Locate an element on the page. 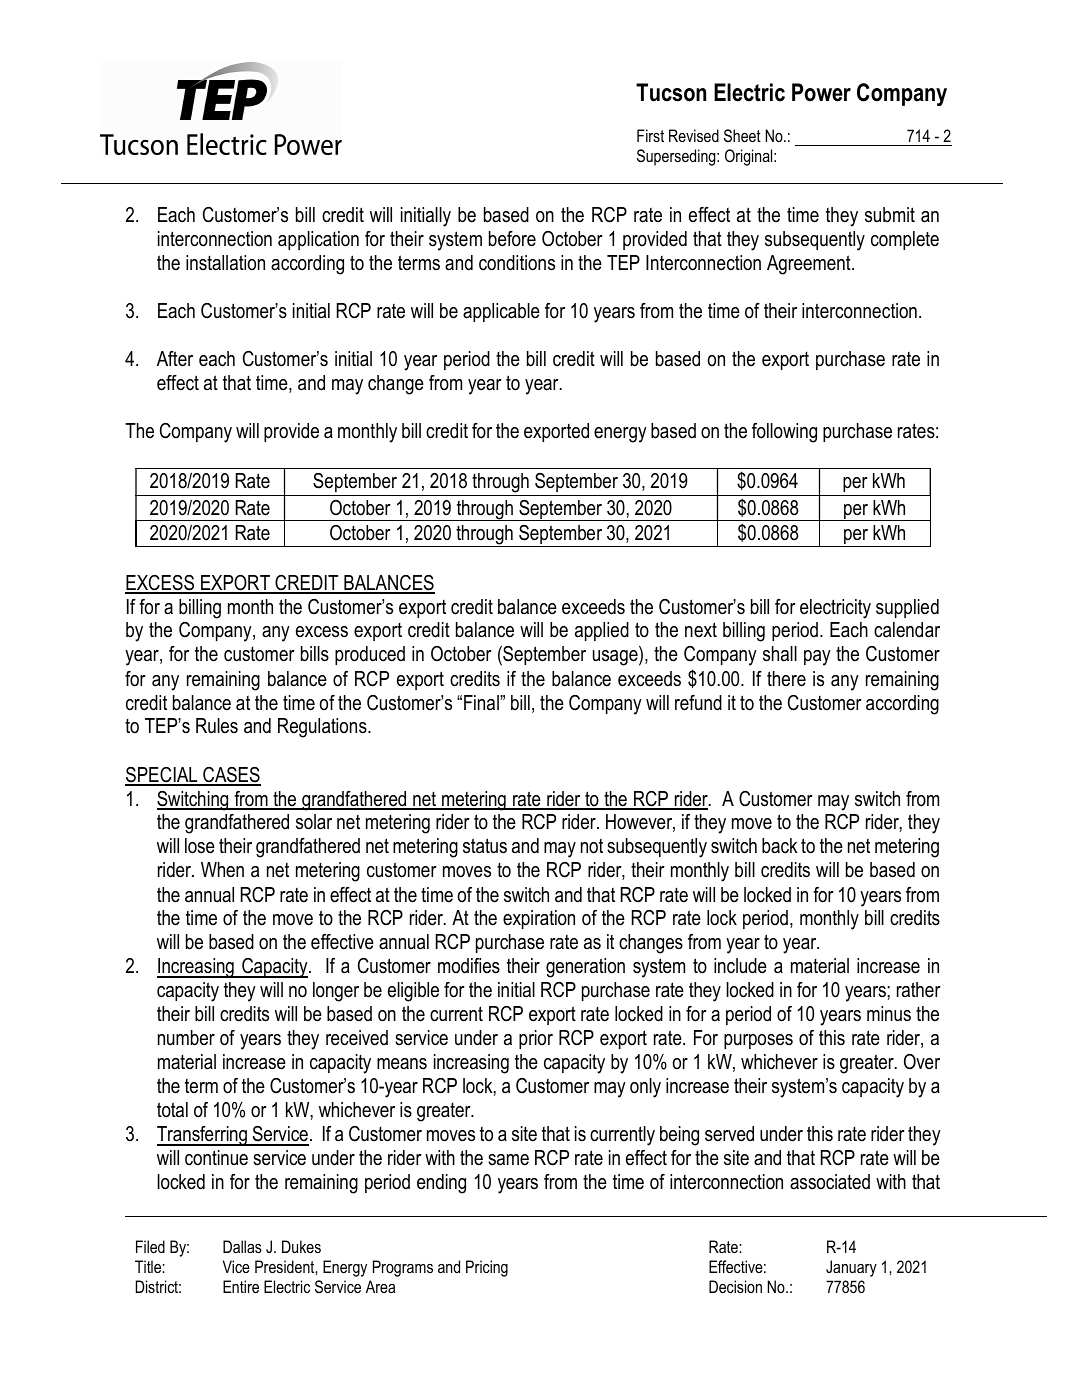 The image size is (1066, 1380). CASES is located at coordinates (231, 776).
